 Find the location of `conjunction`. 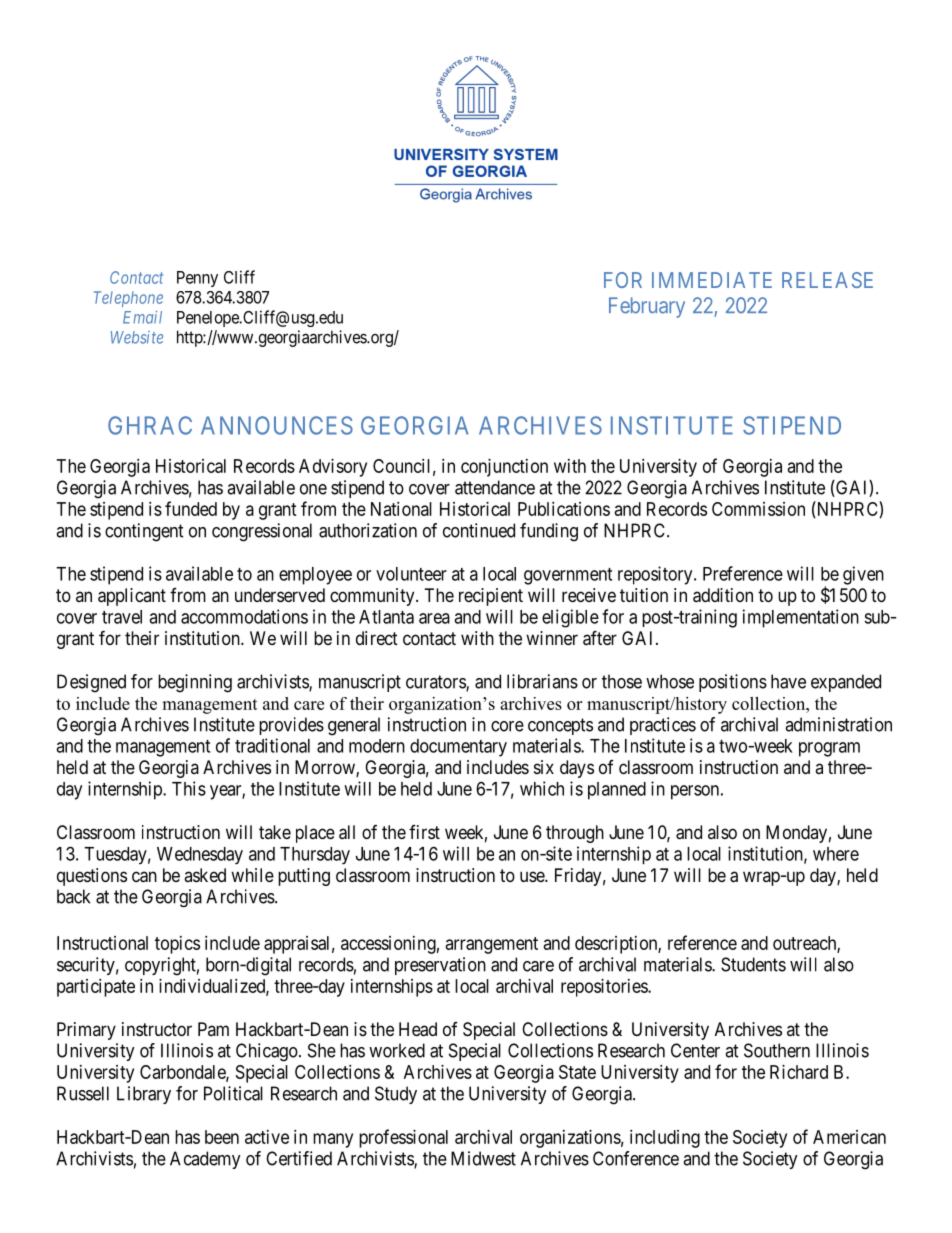

conjunction is located at coordinates (504, 468).
